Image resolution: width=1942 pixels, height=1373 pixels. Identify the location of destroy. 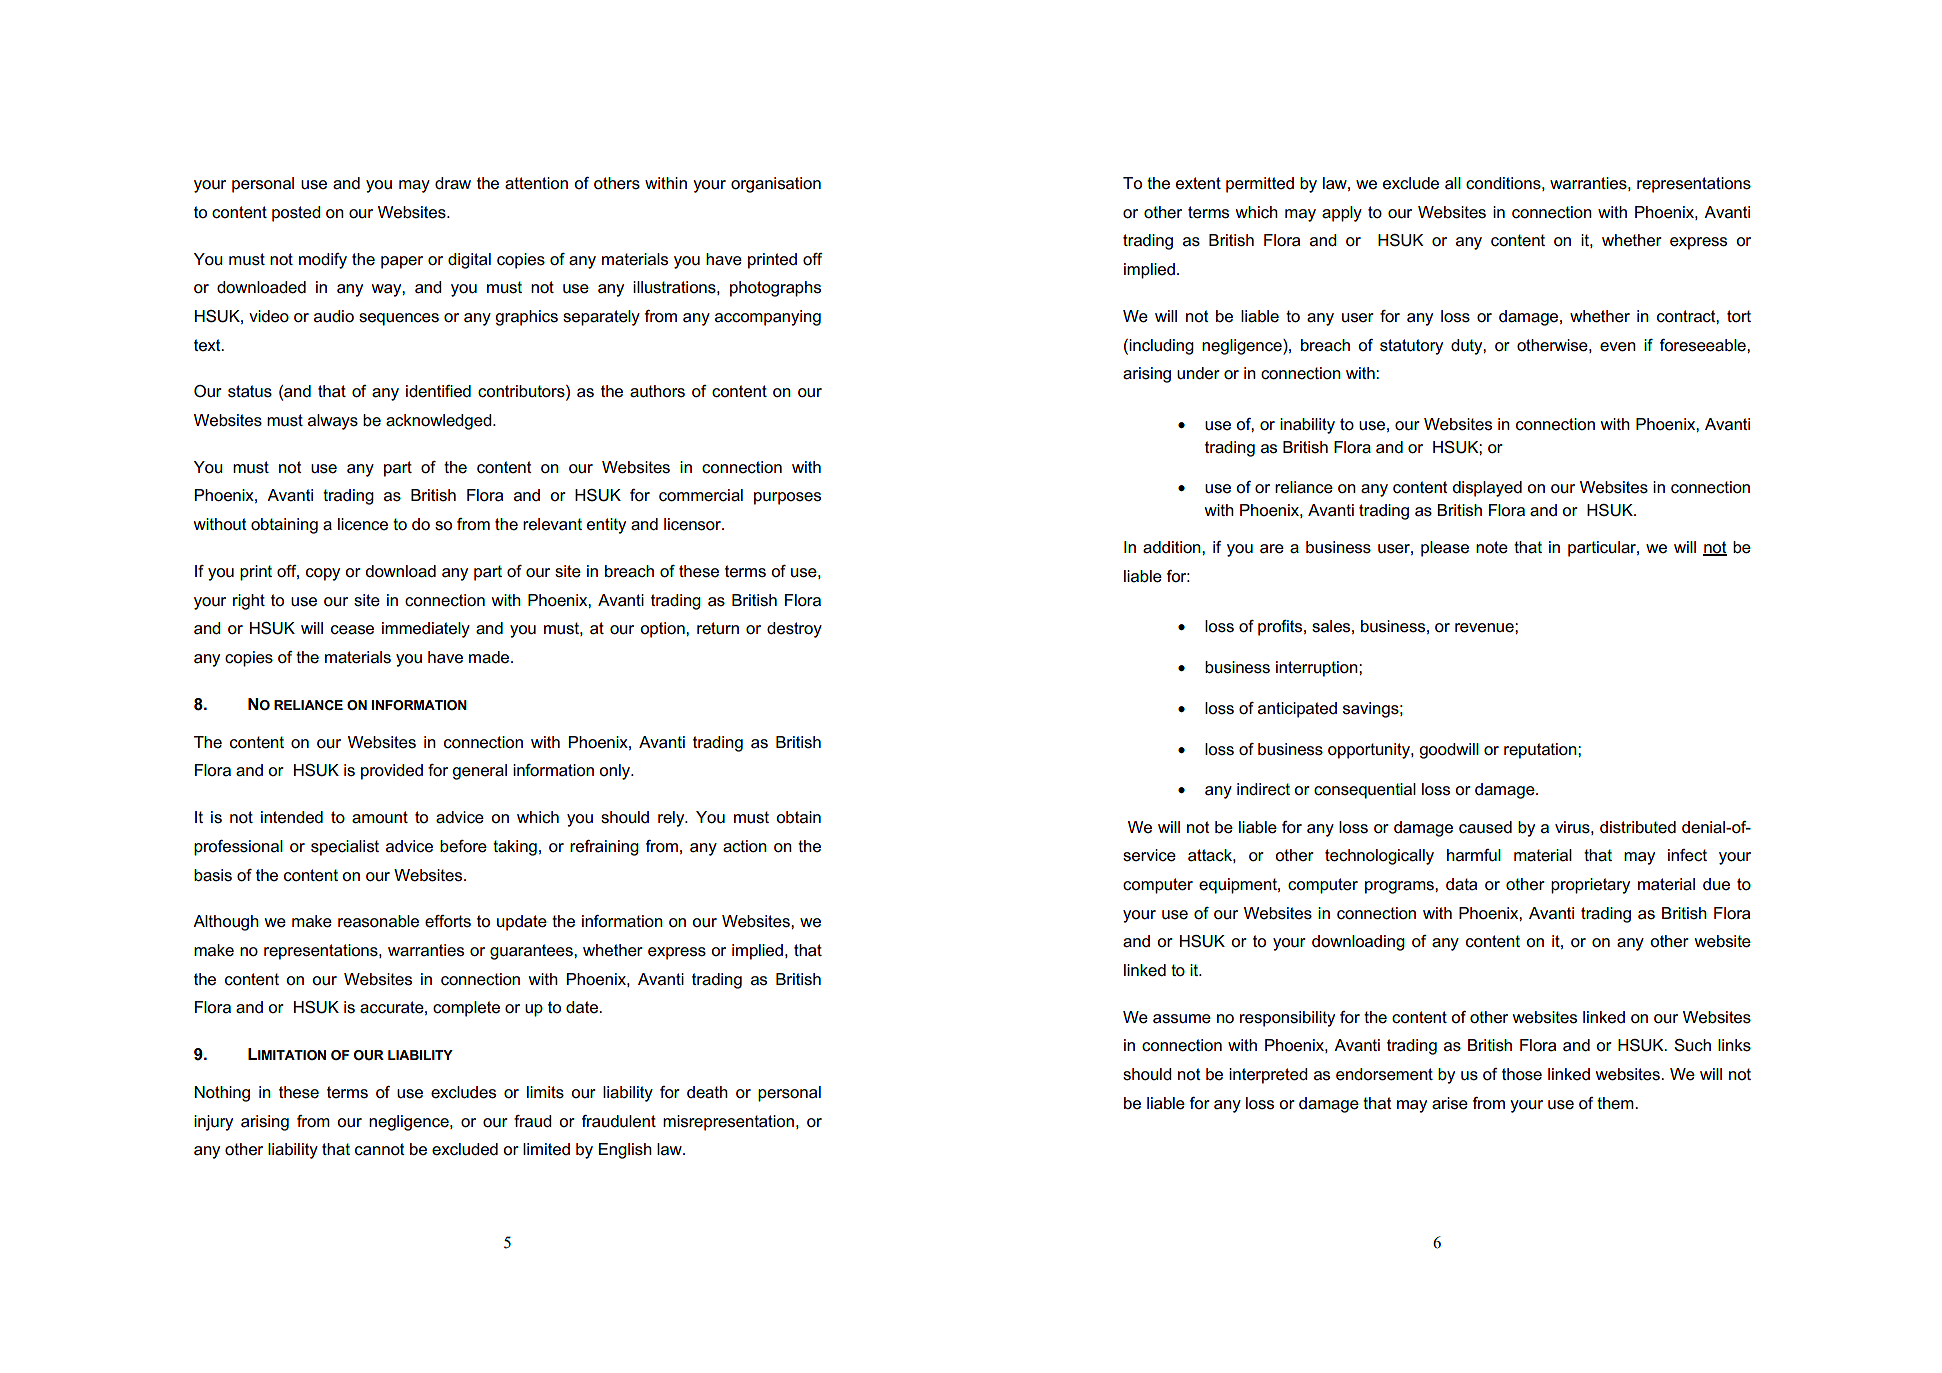
(794, 630).
